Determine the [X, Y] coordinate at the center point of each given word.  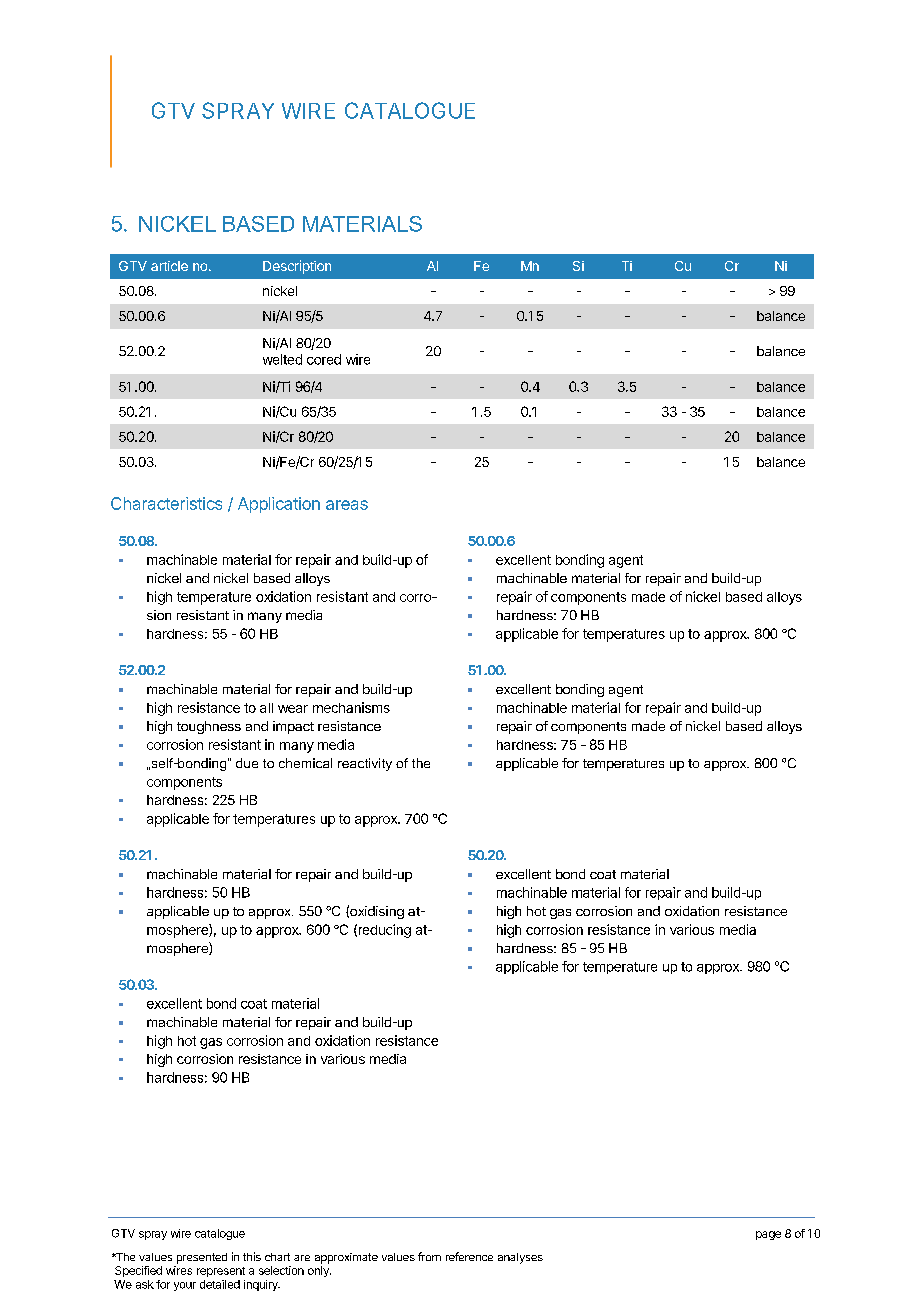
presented [202, 1258]
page [768, 1235]
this [252, 1256]
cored [324, 359]
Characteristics [166, 503]
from [429, 1256]
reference [469, 1256]
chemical [305, 763]
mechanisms [351, 707]
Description [297, 267]
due [247, 763]
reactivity [365, 764]
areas [347, 505]
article [169, 266]
